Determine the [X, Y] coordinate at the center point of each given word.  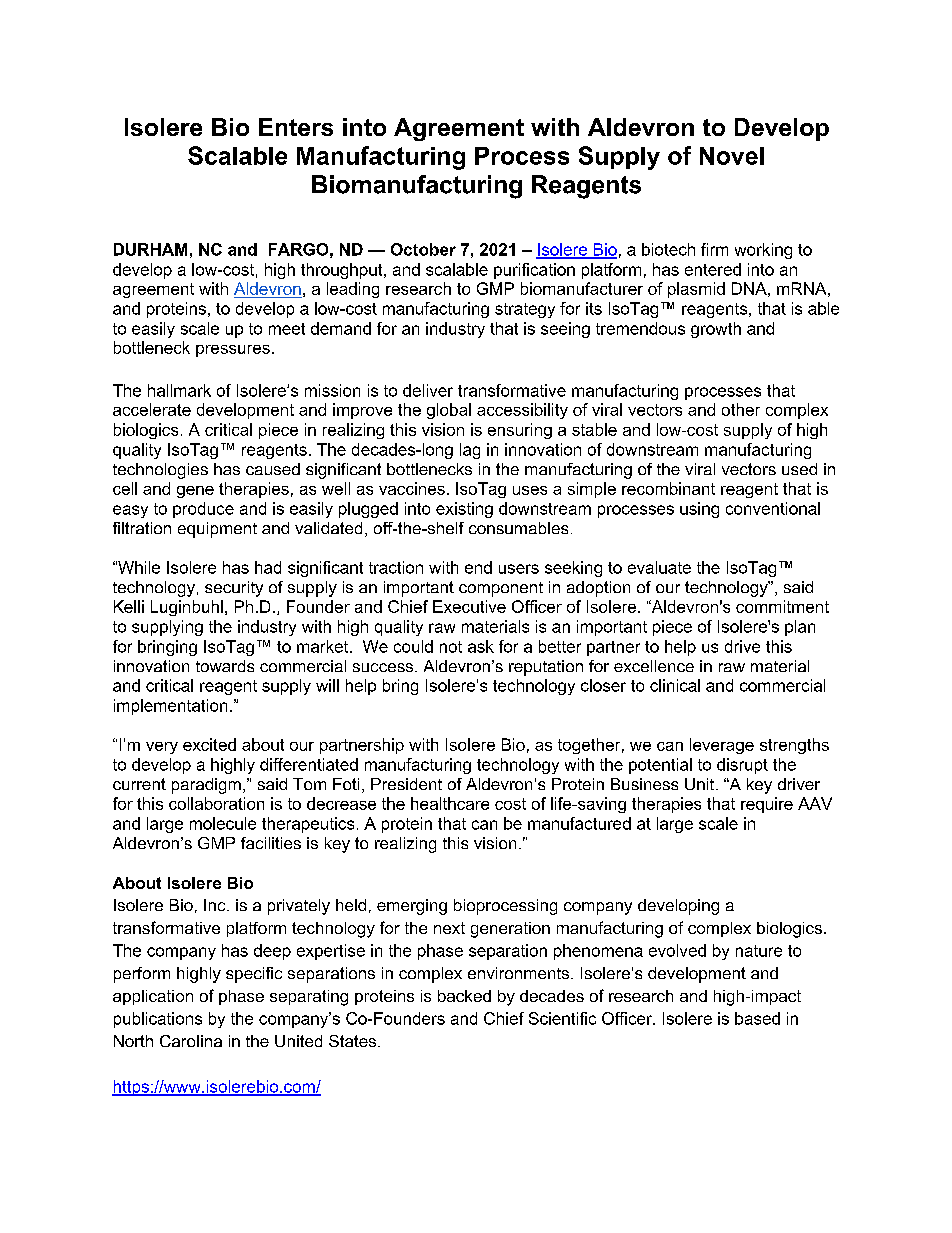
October [423, 249]
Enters [296, 127]
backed [464, 996]
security [234, 589]
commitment [782, 606]
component [501, 589]
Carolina [191, 1041]
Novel [732, 156]
